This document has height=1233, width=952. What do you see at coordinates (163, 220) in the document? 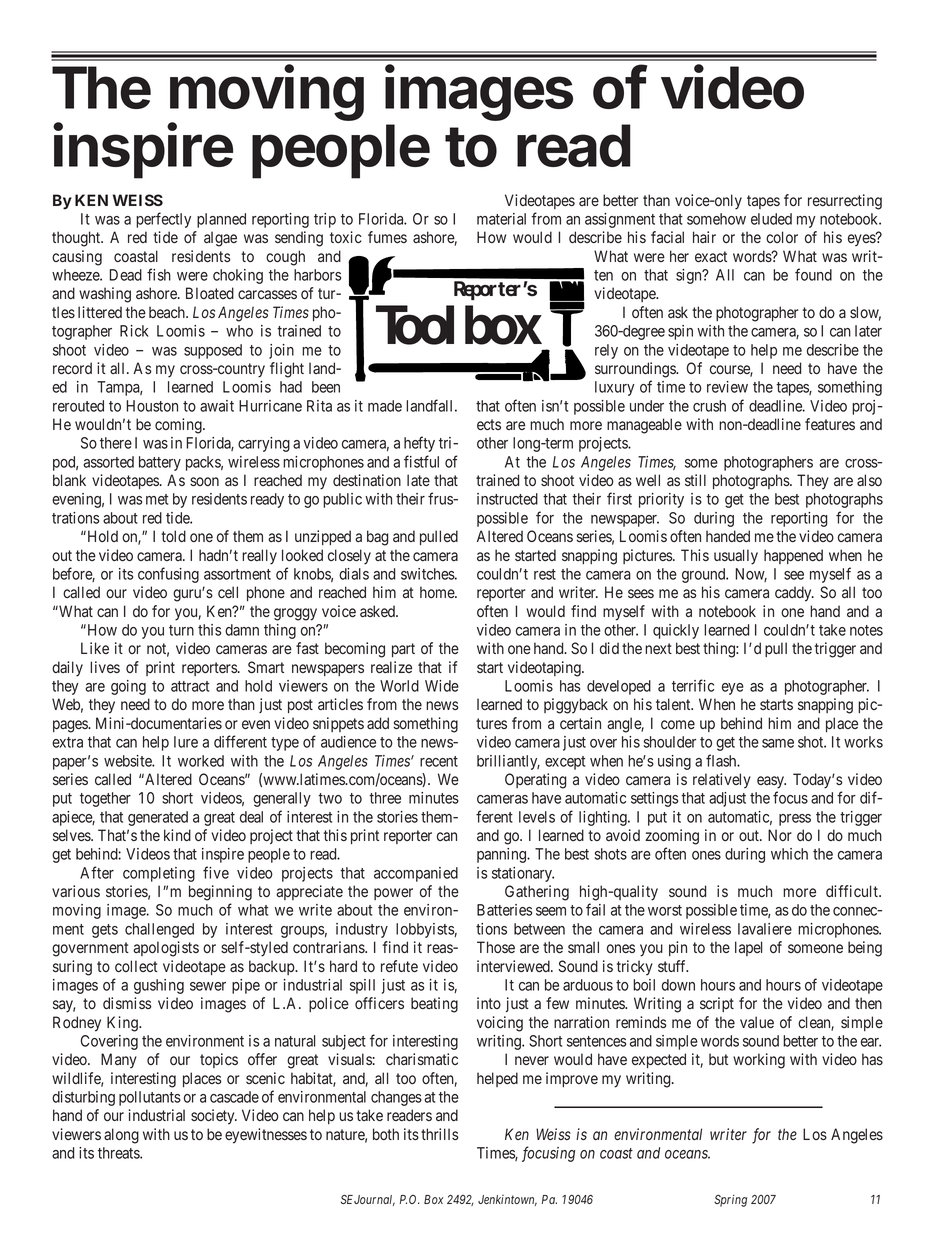
I see `perfectly` at bounding box center [163, 220].
